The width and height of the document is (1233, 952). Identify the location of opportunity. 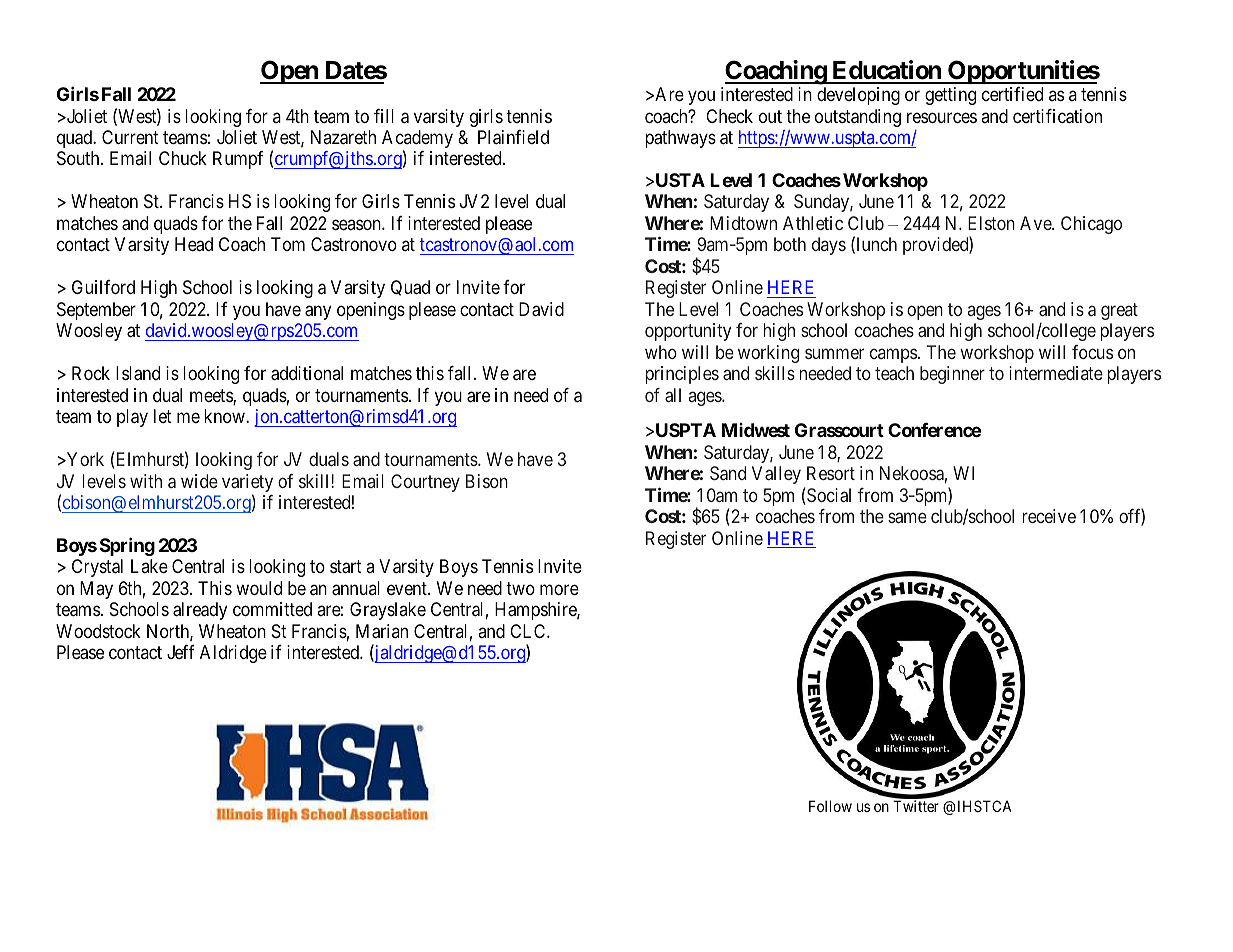
(688, 332).
